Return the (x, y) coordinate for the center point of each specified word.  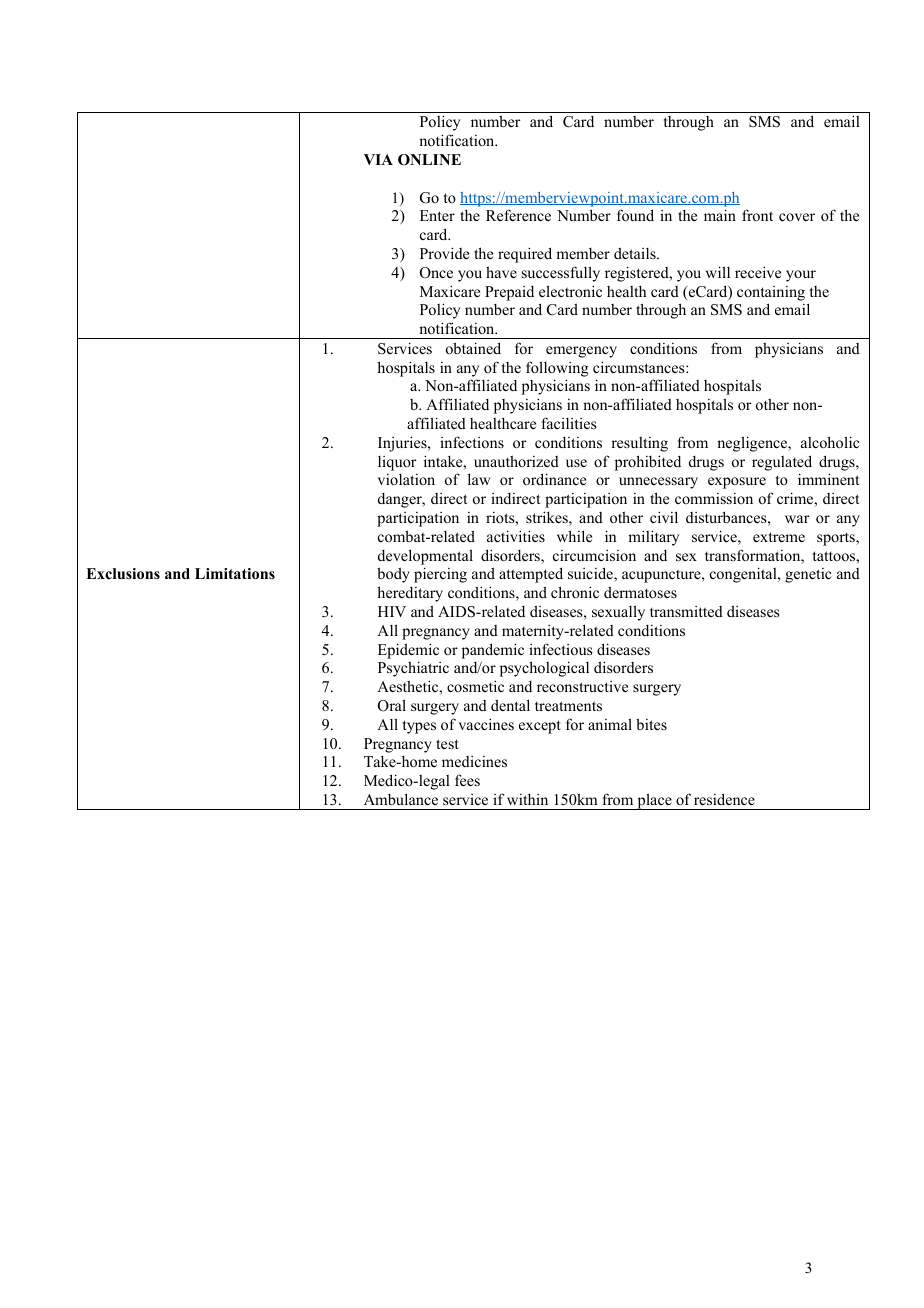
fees (467, 780)
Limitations (235, 574)
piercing (440, 575)
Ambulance (401, 799)
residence (724, 799)
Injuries (403, 444)
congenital (744, 575)
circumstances (640, 367)
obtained (473, 348)
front (757, 215)
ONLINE (429, 160)
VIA (378, 159)
